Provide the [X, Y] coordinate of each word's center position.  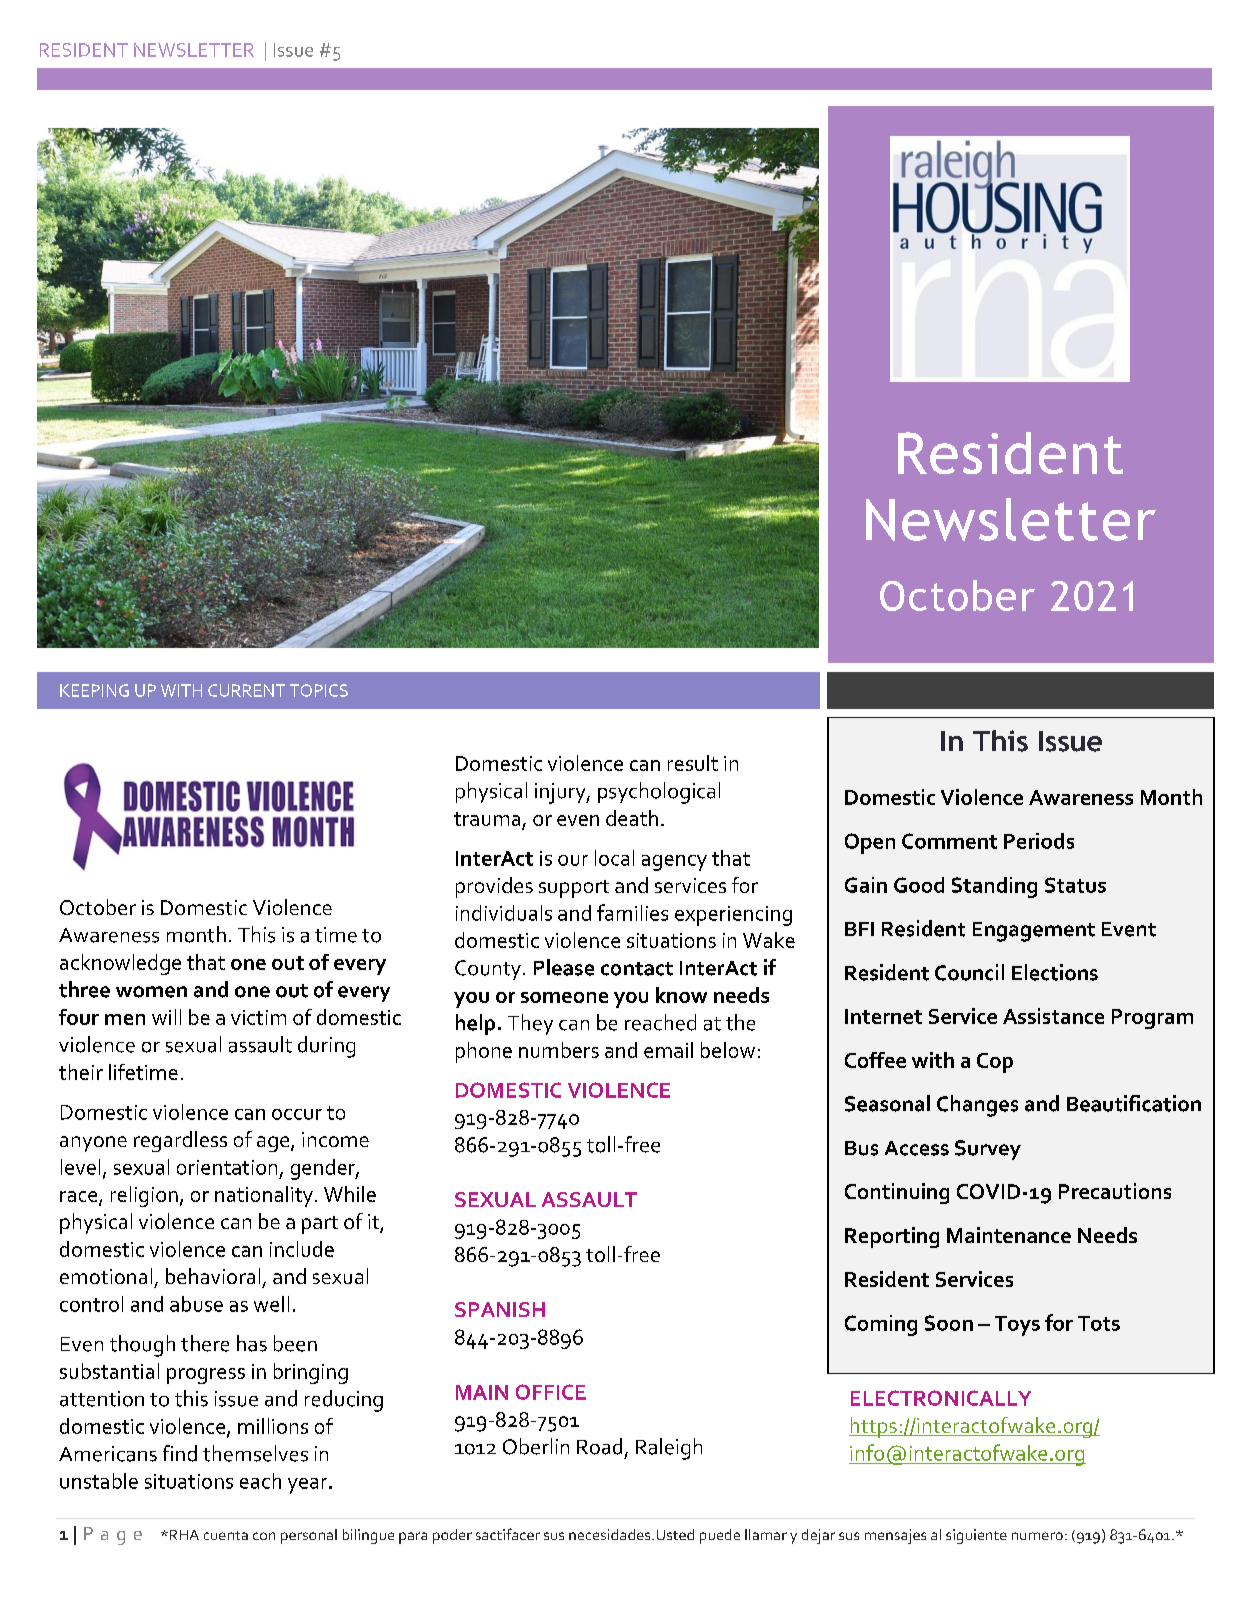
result [693, 763]
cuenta [226, 1535]
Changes [977, 1106]
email [668, 1050]
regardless [180, 1141]
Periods [1039, 841]
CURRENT [246, 690]
